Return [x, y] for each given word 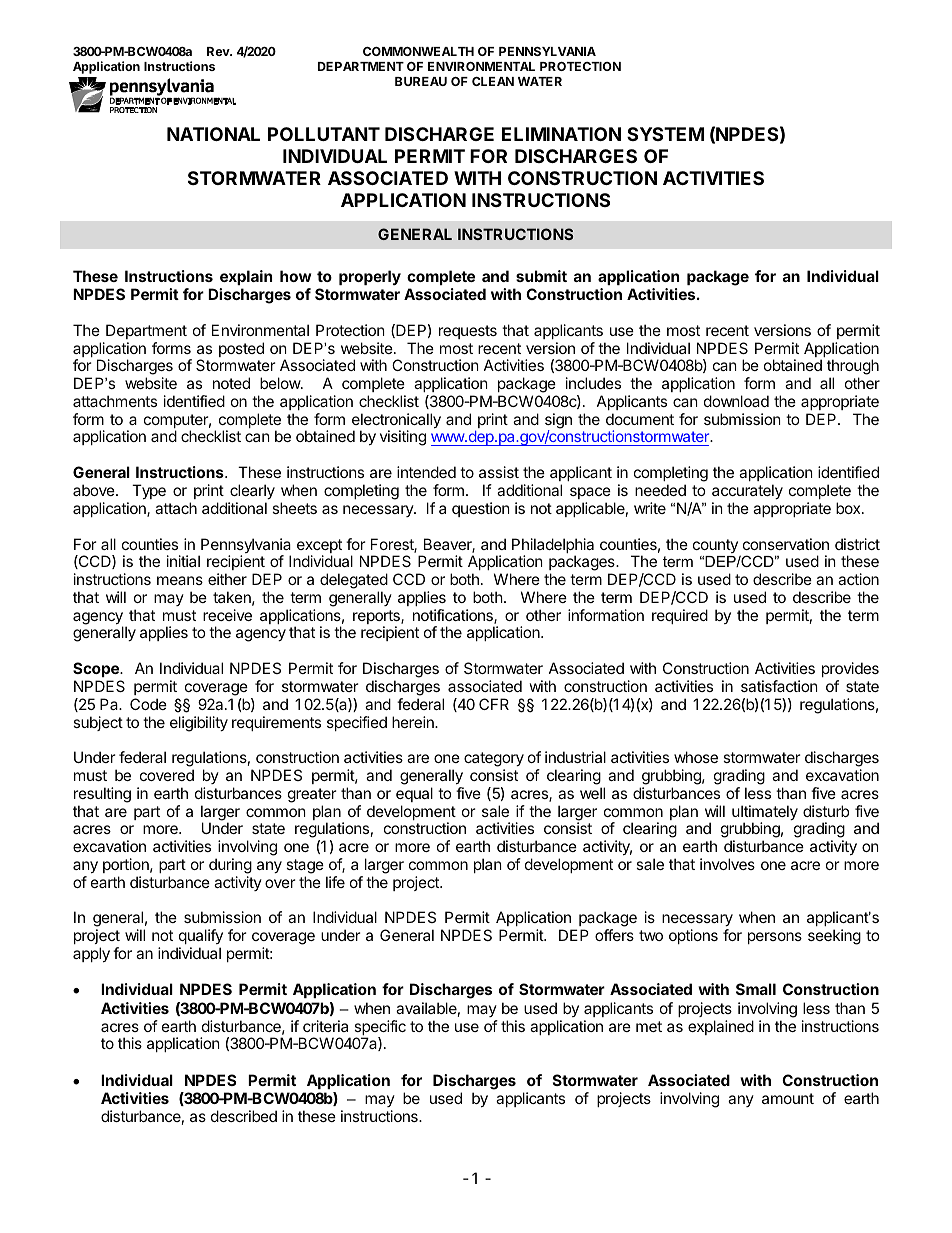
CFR [494, 704]
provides [850, 671]
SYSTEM [665, 134]
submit [541, 276]
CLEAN [493, 81]
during [230, 866]
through [853, 368]
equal [414, 794]
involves [727, 864]
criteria [325, 1026]
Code [148, 704]
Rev [219, 51]
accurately [747, 493]
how [295, 276]
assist [499, 472]
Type [149, 491]
